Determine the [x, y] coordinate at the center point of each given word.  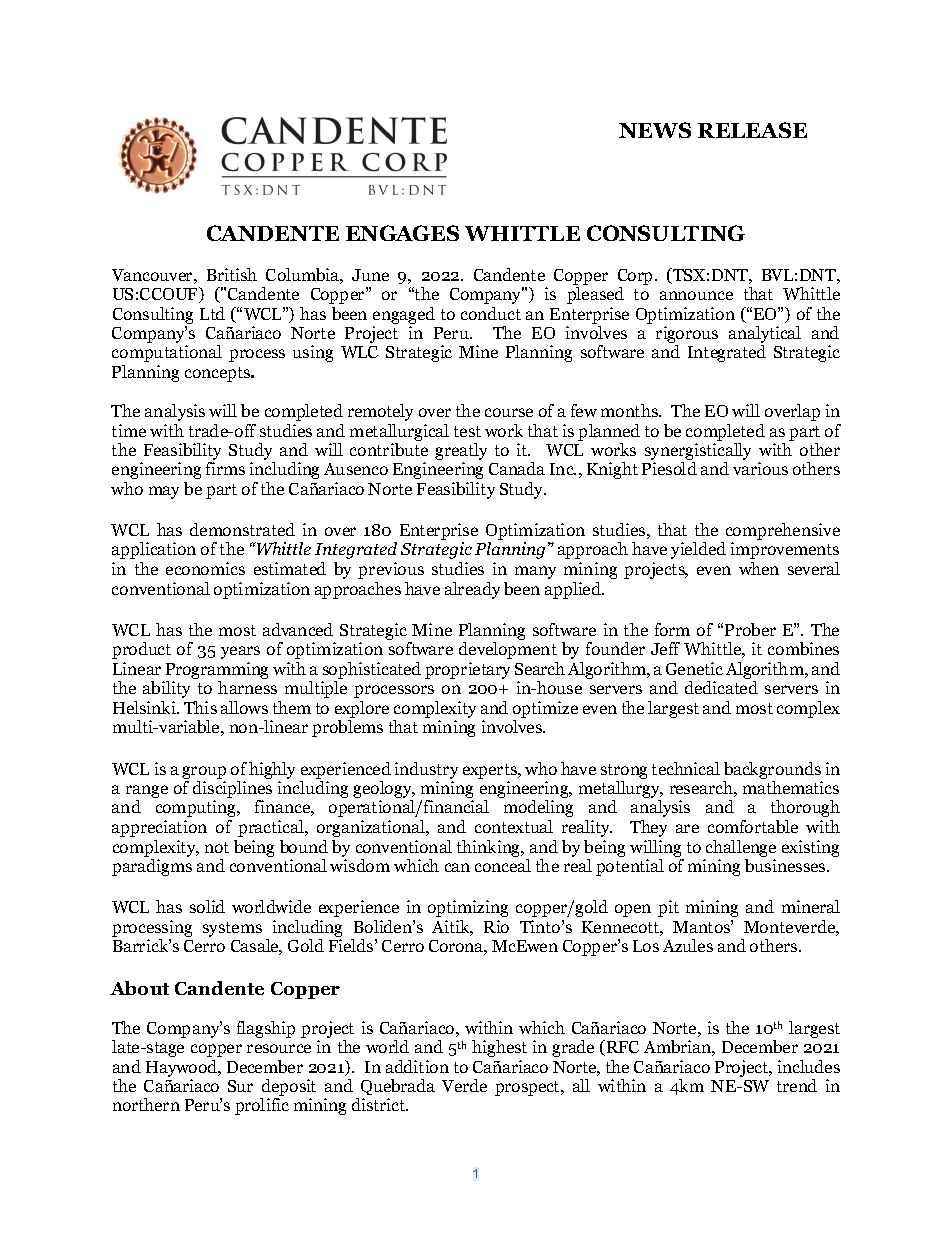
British [232, 274]
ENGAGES [402, 233]
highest [499, 1048]
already [472, 590]
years [240, 652]
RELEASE [752, 130]
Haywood [182, 1068]
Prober [750, 629]
